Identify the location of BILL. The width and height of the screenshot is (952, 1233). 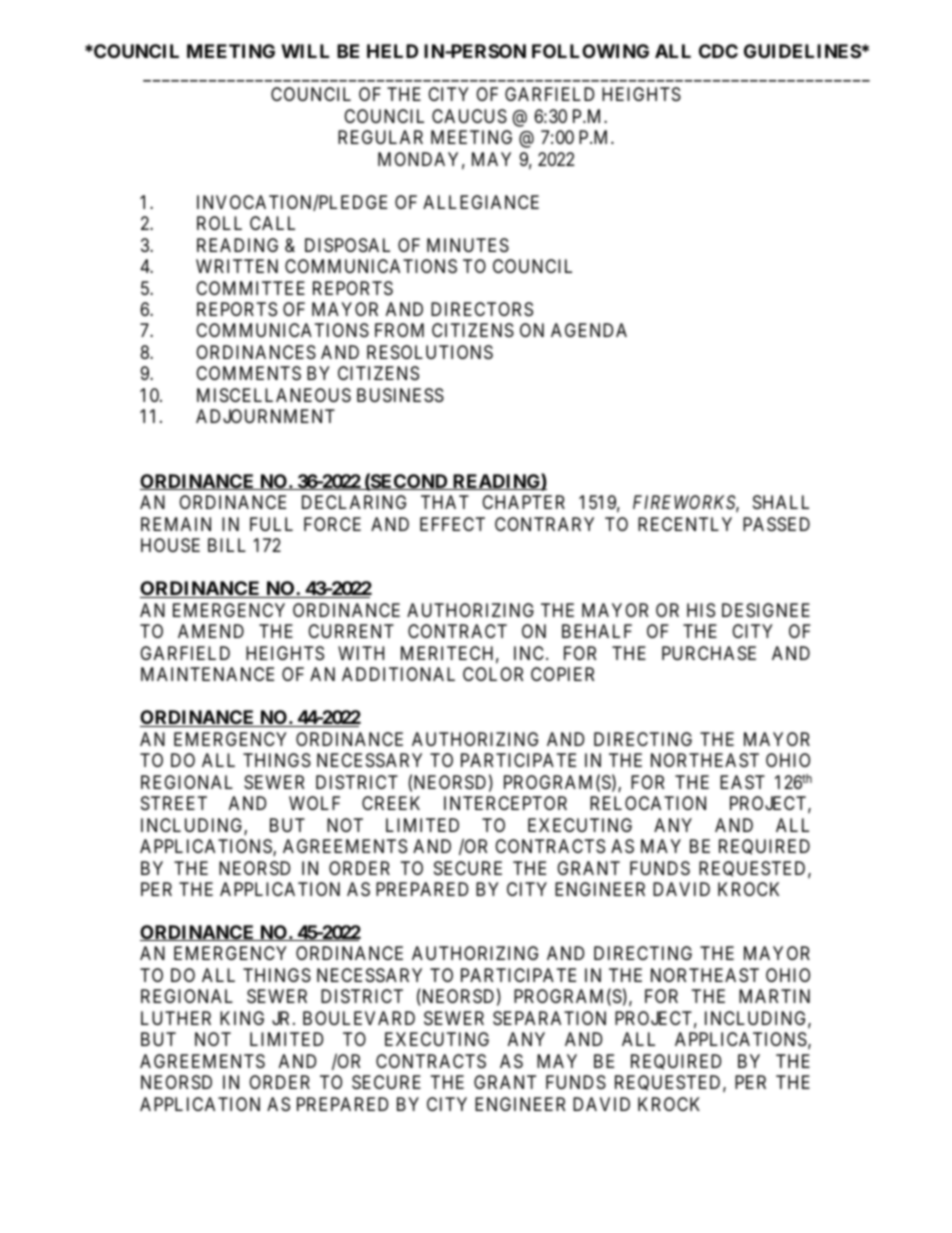
(227, 545).
